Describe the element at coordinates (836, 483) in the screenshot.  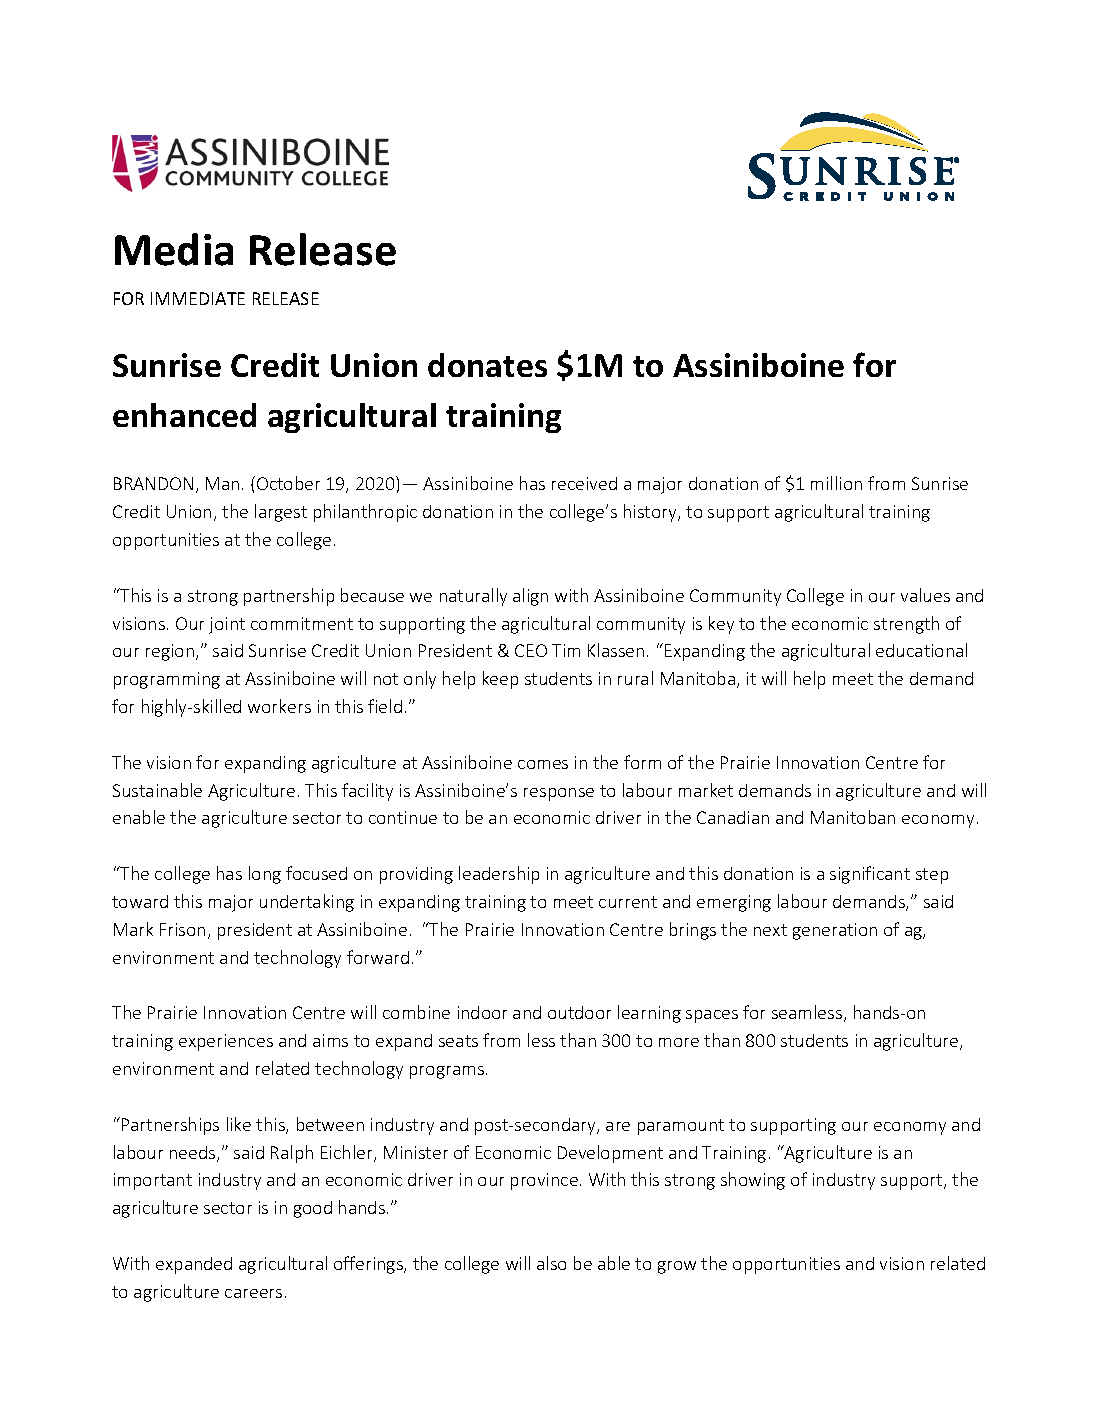
I see `million` at that location.
